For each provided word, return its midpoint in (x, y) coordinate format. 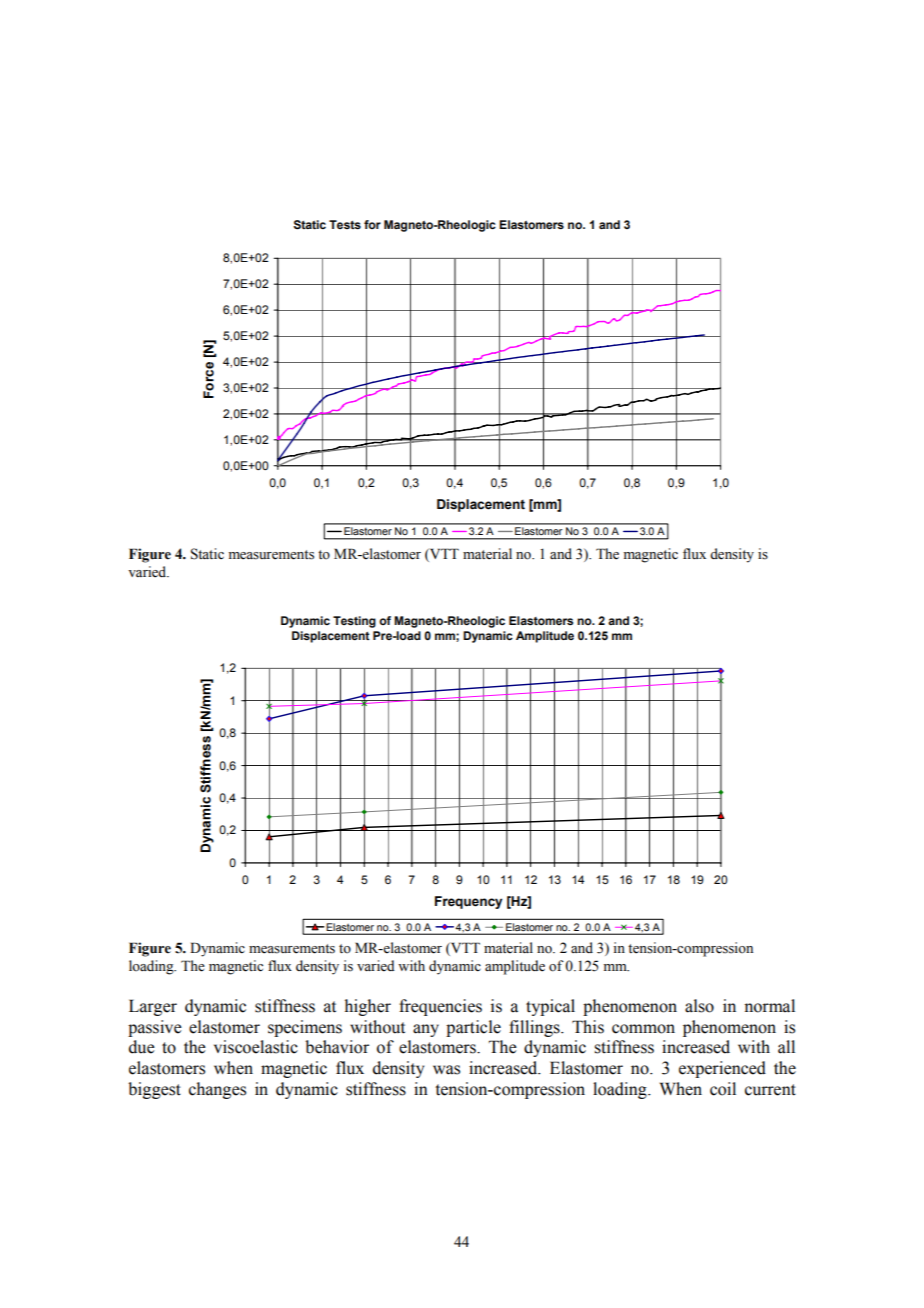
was (446, 1070)
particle (473, 1028)
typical (550, 1007)
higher (368, 1007)
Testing (354, 622)
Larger (153, 1007)
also (699, 1006)
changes (217, 1090)
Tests (345, 225)
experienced (722, 1069)
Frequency (469, 902)
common (643, 1029)
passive (155, 1028)
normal (769, 1006)
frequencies (440, 1007)
